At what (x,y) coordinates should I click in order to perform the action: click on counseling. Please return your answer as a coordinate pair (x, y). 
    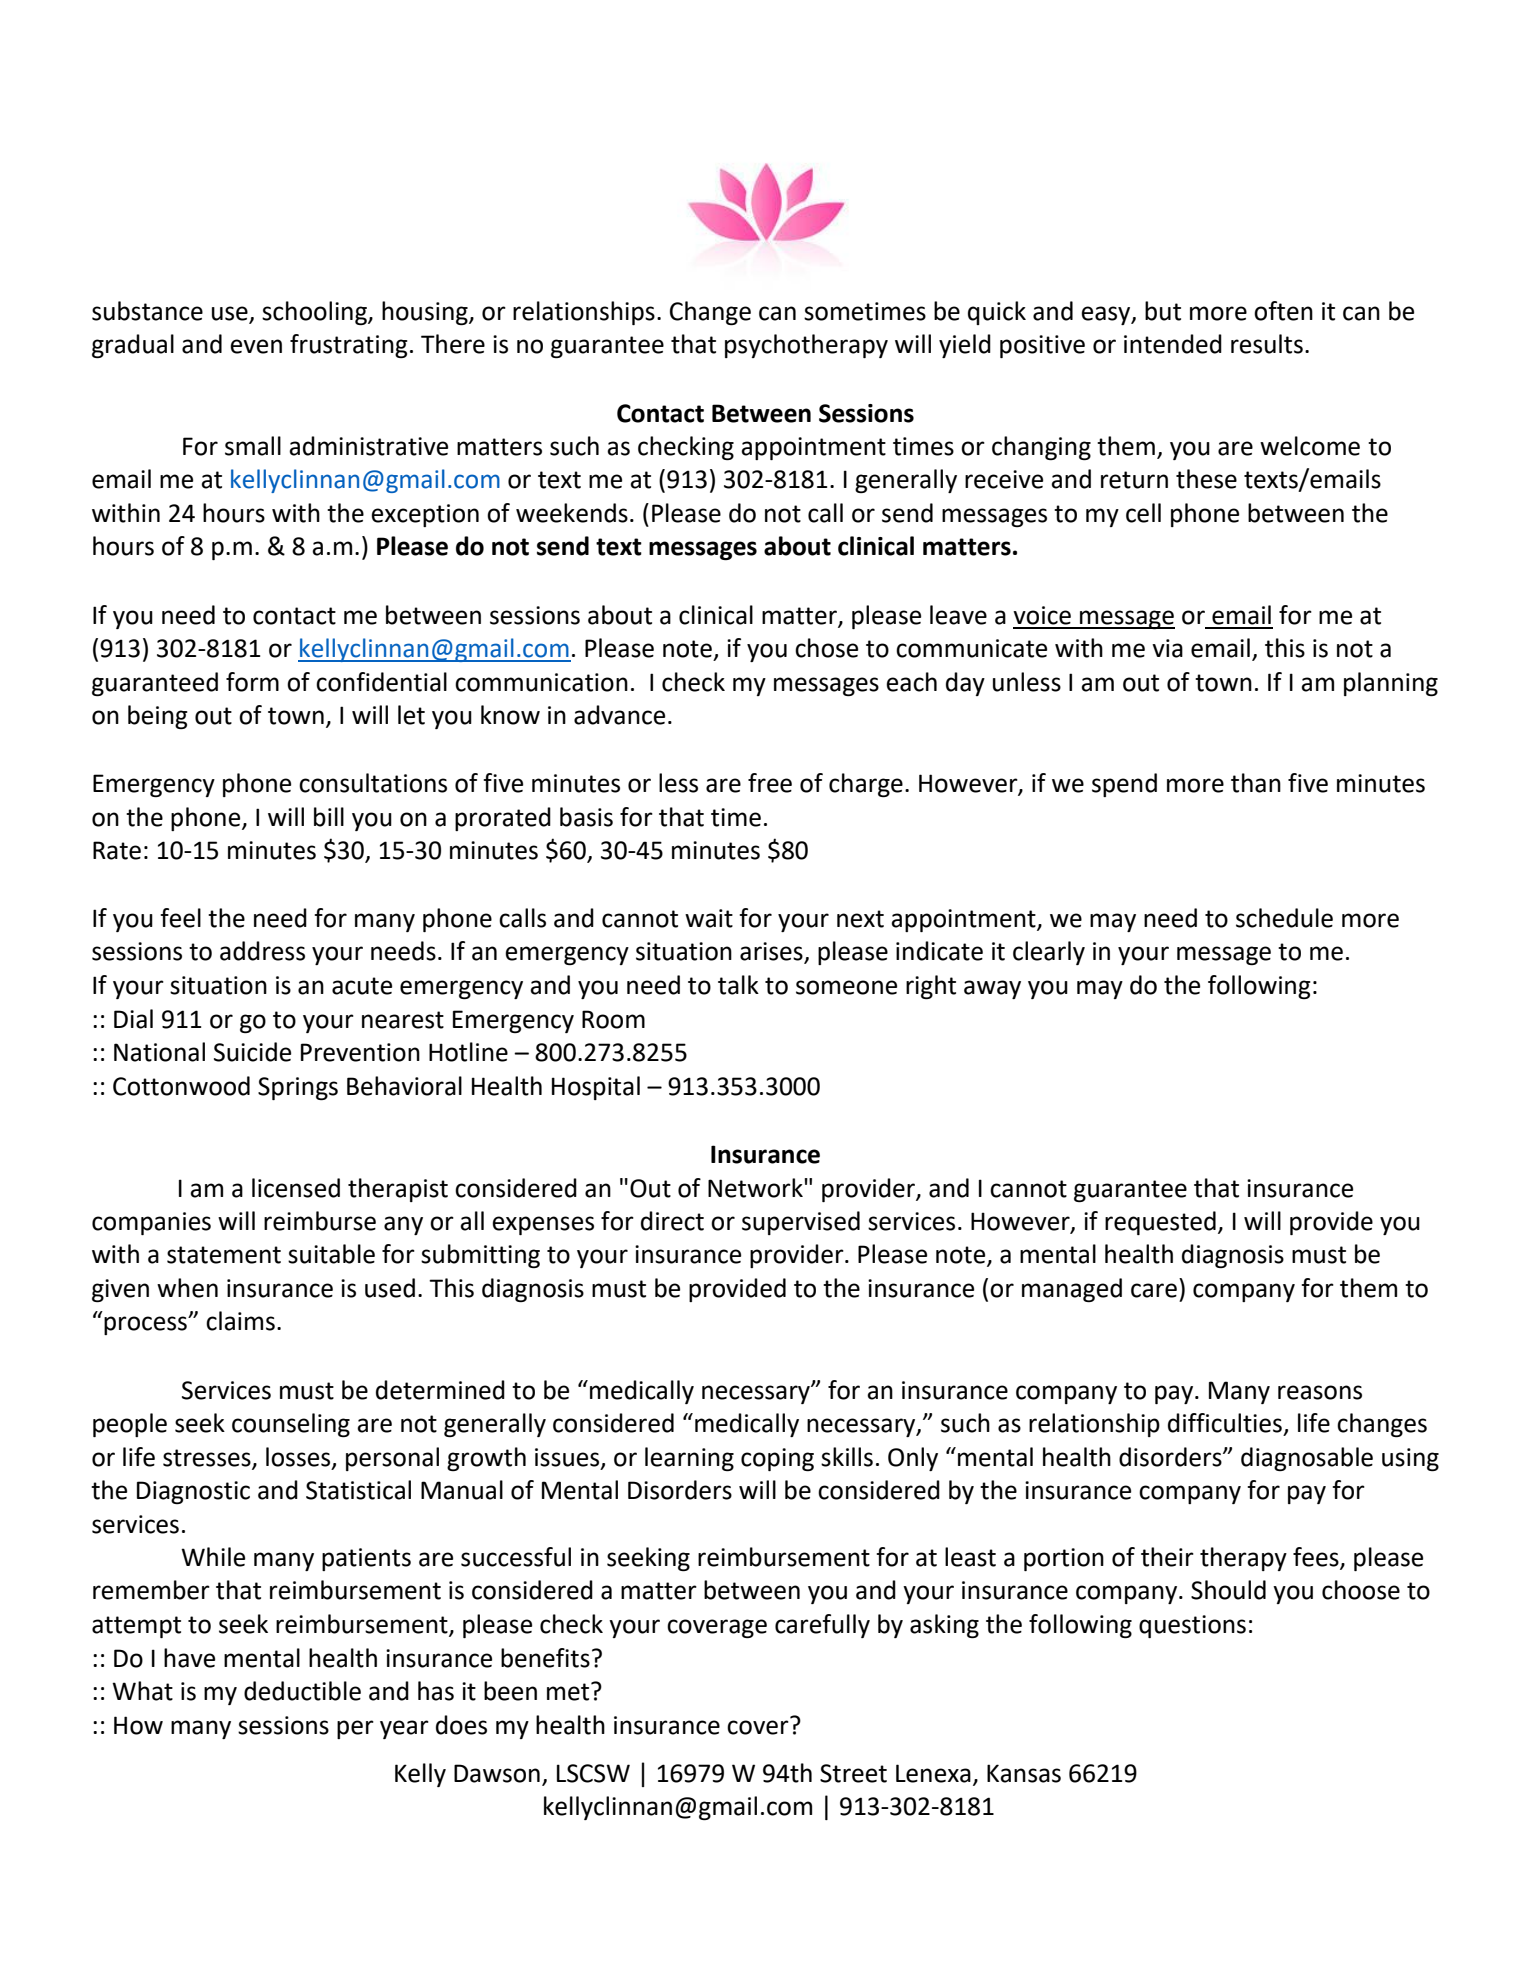
    Looking at the image, I should click on (291, 1425).
